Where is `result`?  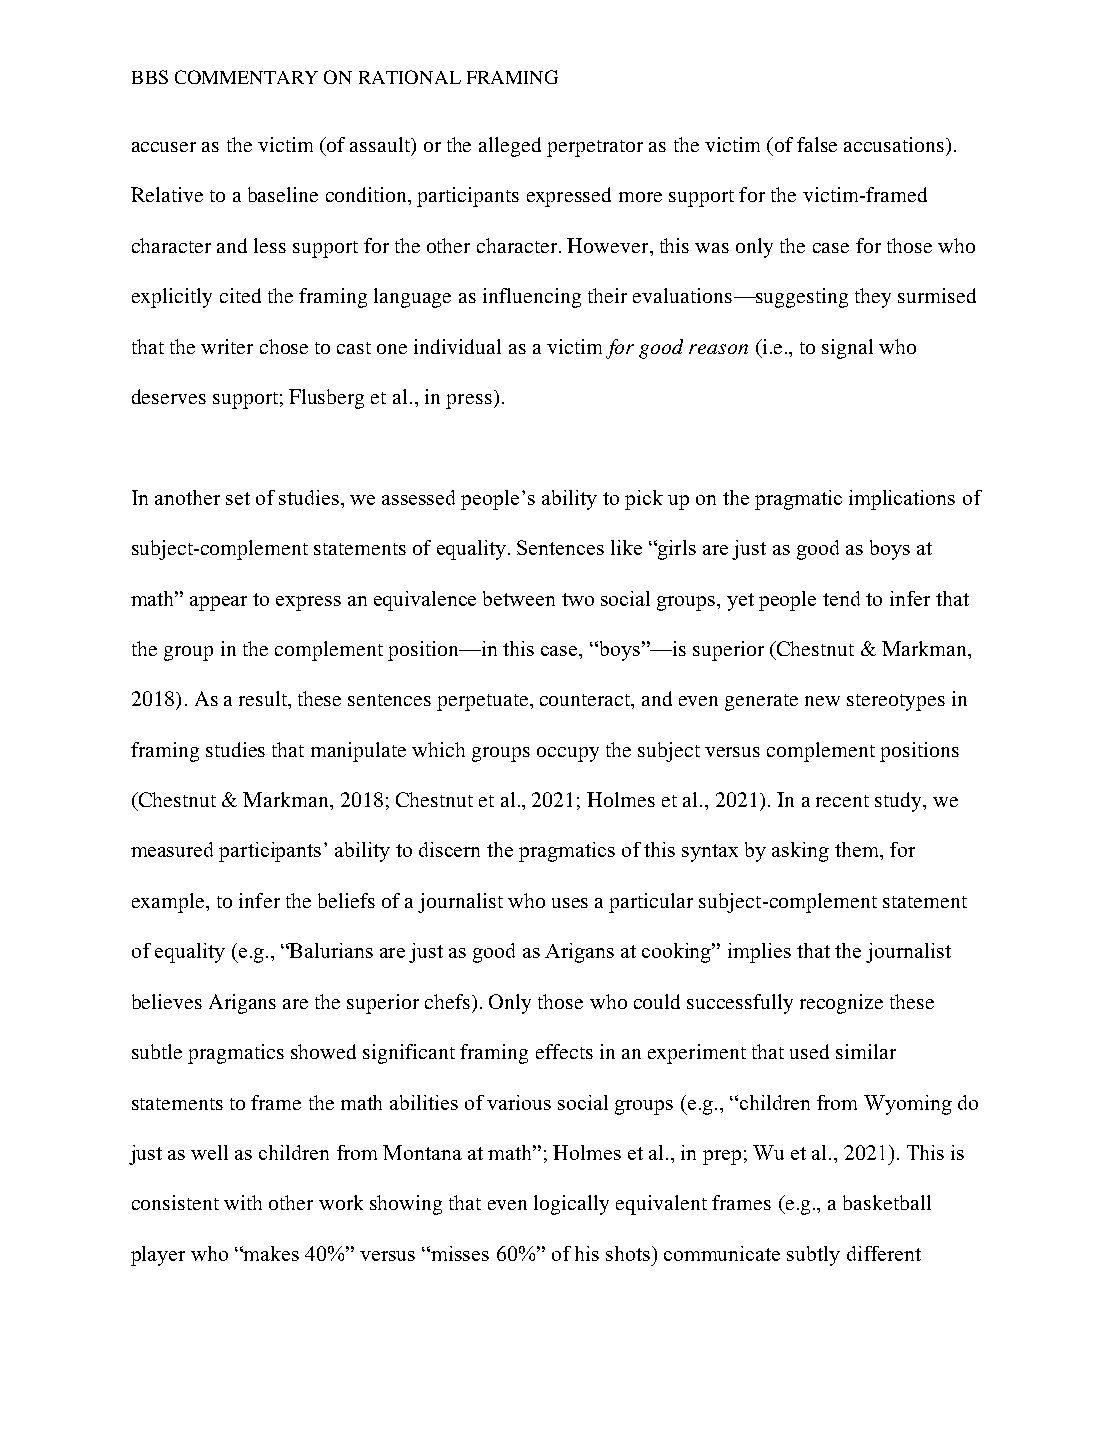
result is located at coordinates (264, 700).
